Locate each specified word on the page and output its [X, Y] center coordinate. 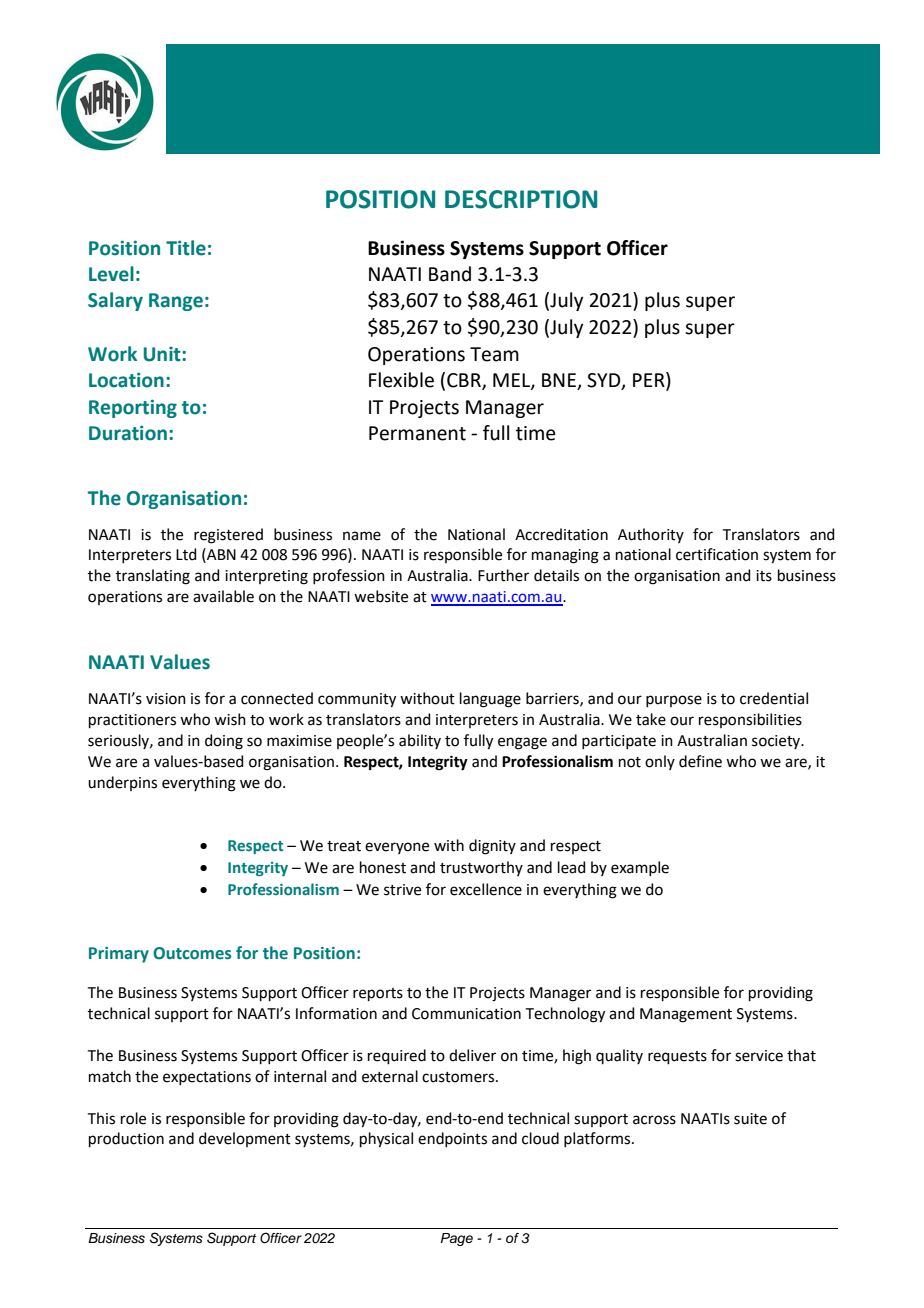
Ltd [186, 554]
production [126, 1139]
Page [457, 1239]
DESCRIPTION [521, 199]
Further [503, 575]
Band [450, 274]
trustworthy [481, 868]
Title [186, 248]
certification [717, 554]
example [640, 868]
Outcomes [192, 953]
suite [750, 1119]
